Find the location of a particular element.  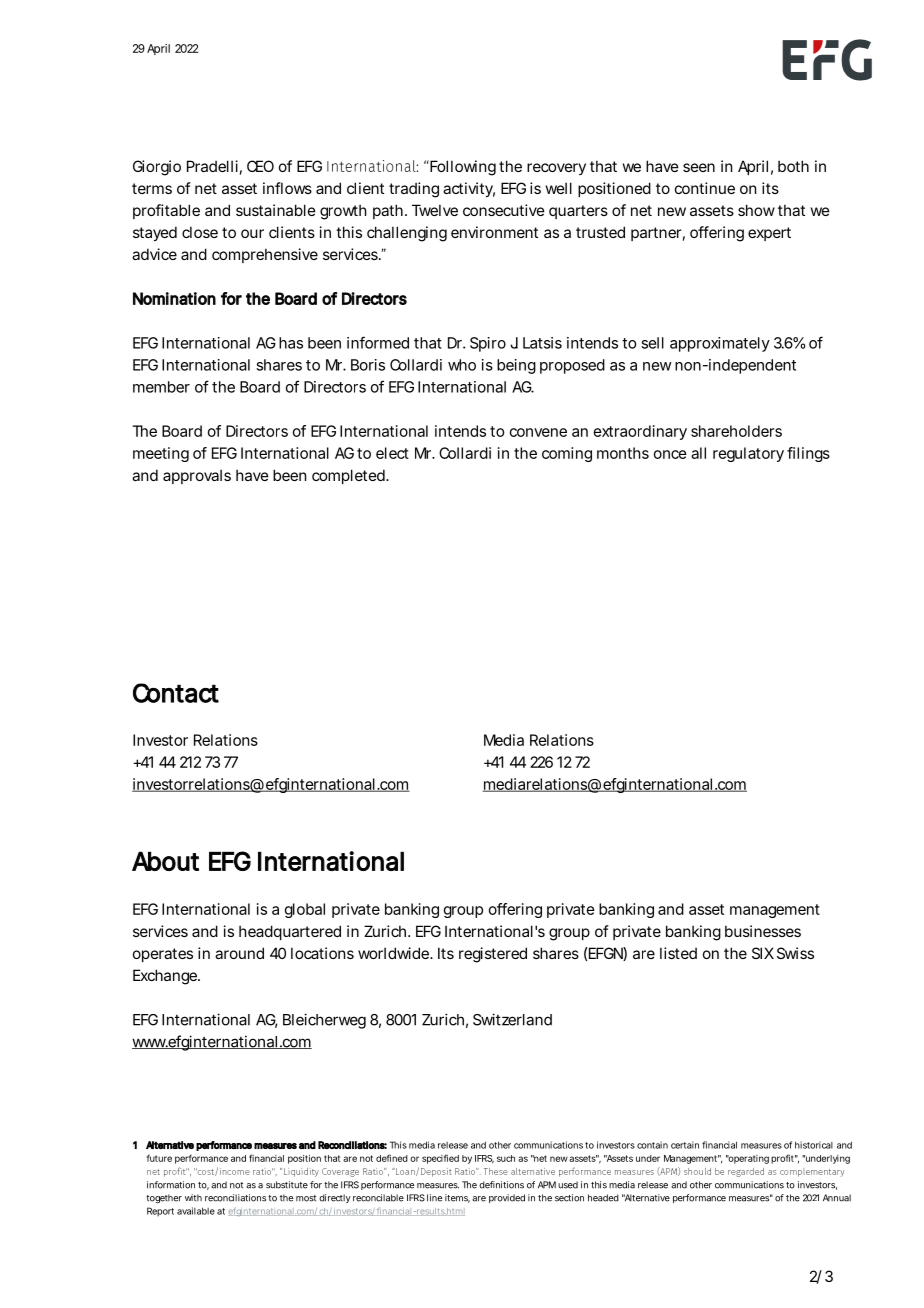

registered is located at coordinates (493, 955).
